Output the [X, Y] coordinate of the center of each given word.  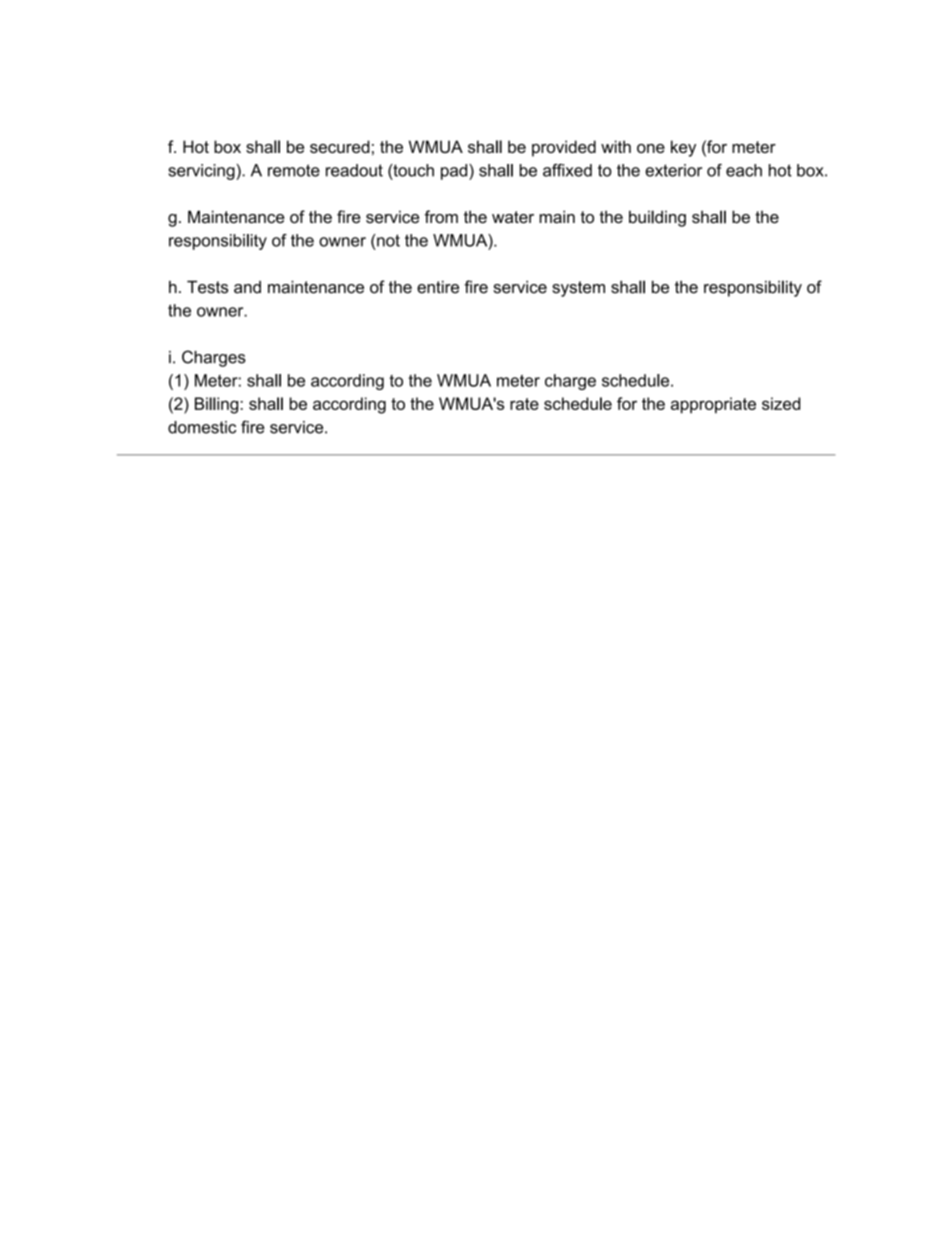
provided [564, 148]
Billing [216, 405]
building [657, 218]
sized [781, 403]
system [578, 289]
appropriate [713, 405]
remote [294, 170]
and [247, 287]
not [388, 240]
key [683, 148]
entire [438, 287]
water [513, 217]
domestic [202, 427]
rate [524, 404]
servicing [202, 172]
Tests [207, 287]
